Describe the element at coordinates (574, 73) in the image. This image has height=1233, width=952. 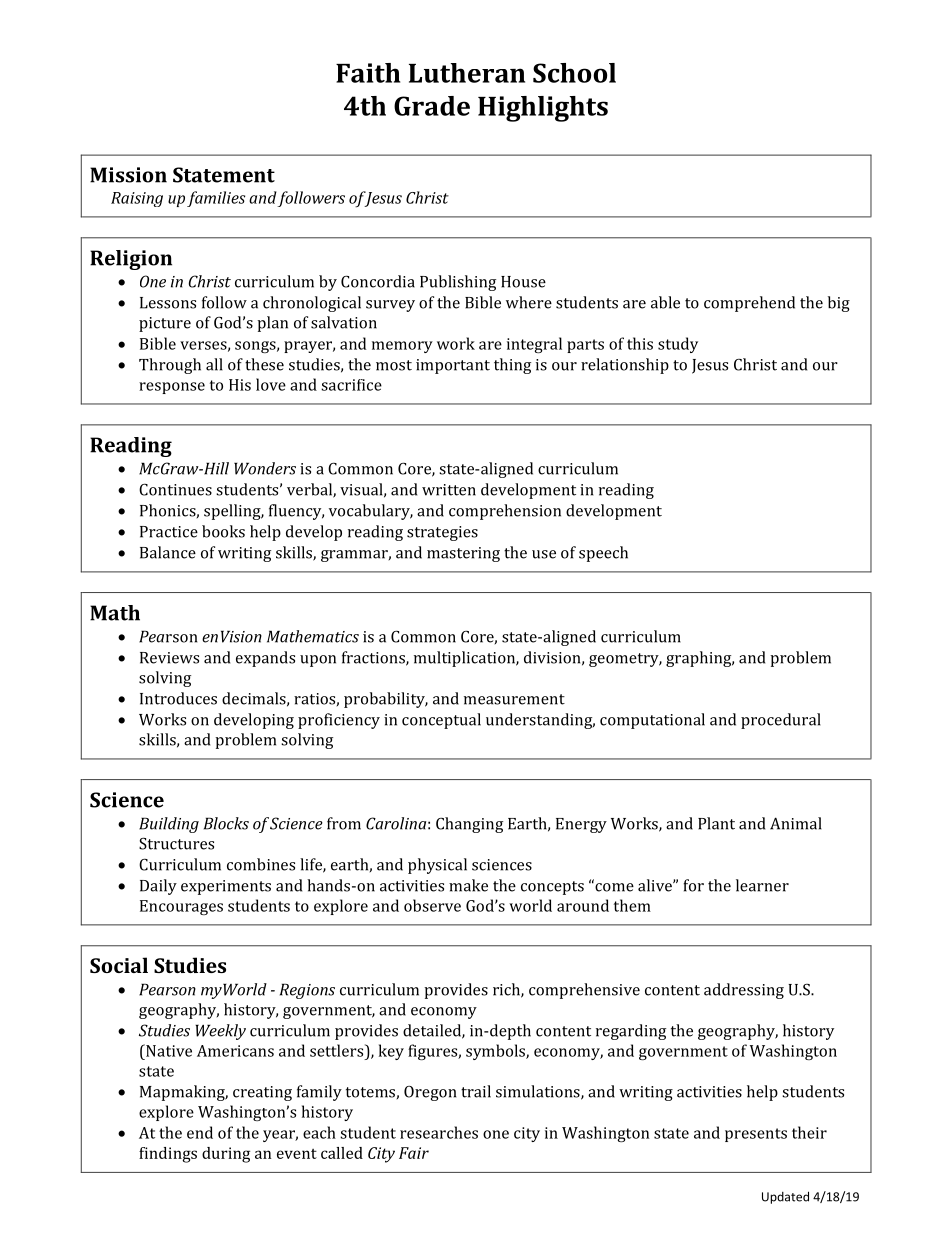
I see `School` at that location.
